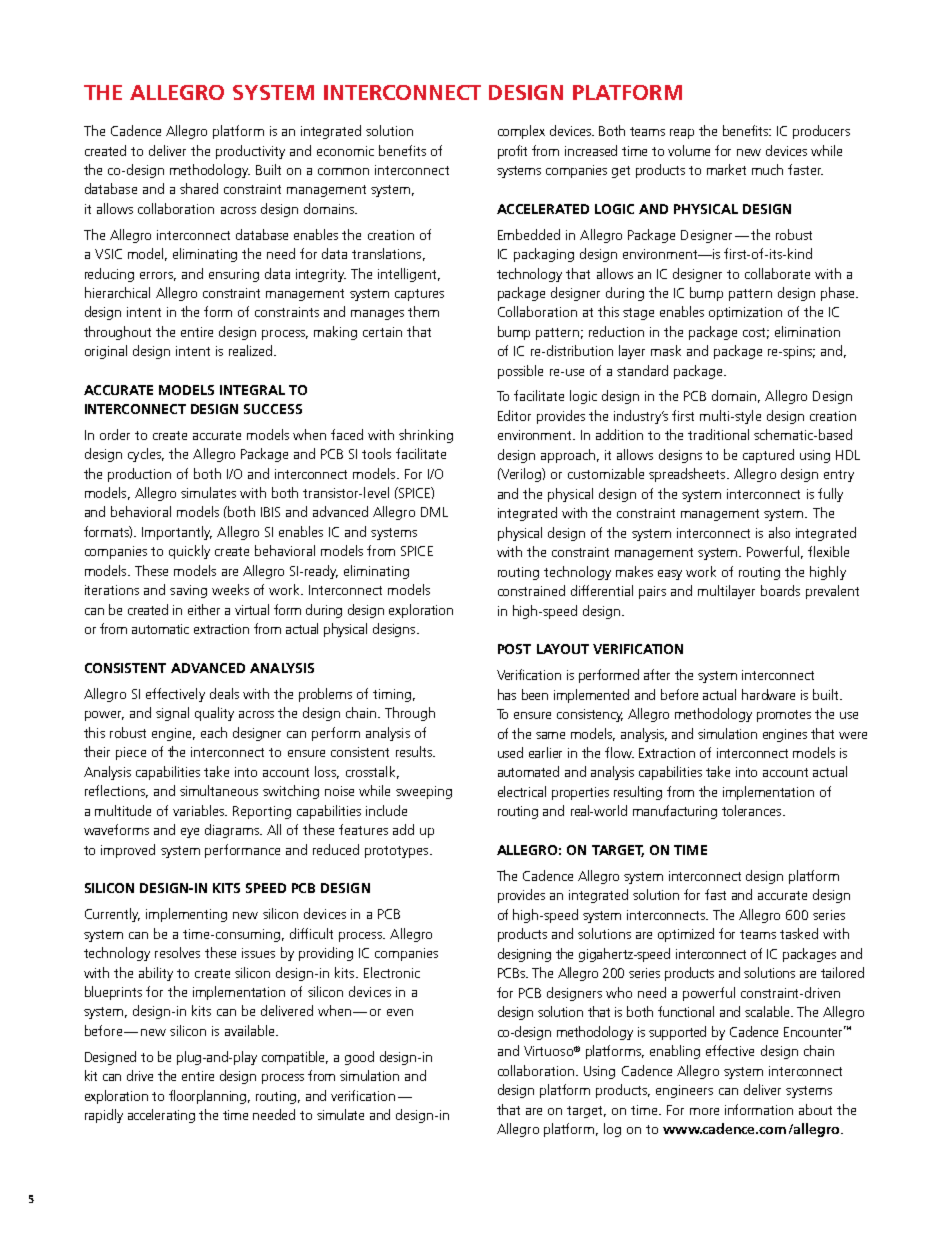 The image size is (952, 1233). What do you see at coordinates (359, 1058) in the image?
I see `good` at bounding box center [359, 1058].
